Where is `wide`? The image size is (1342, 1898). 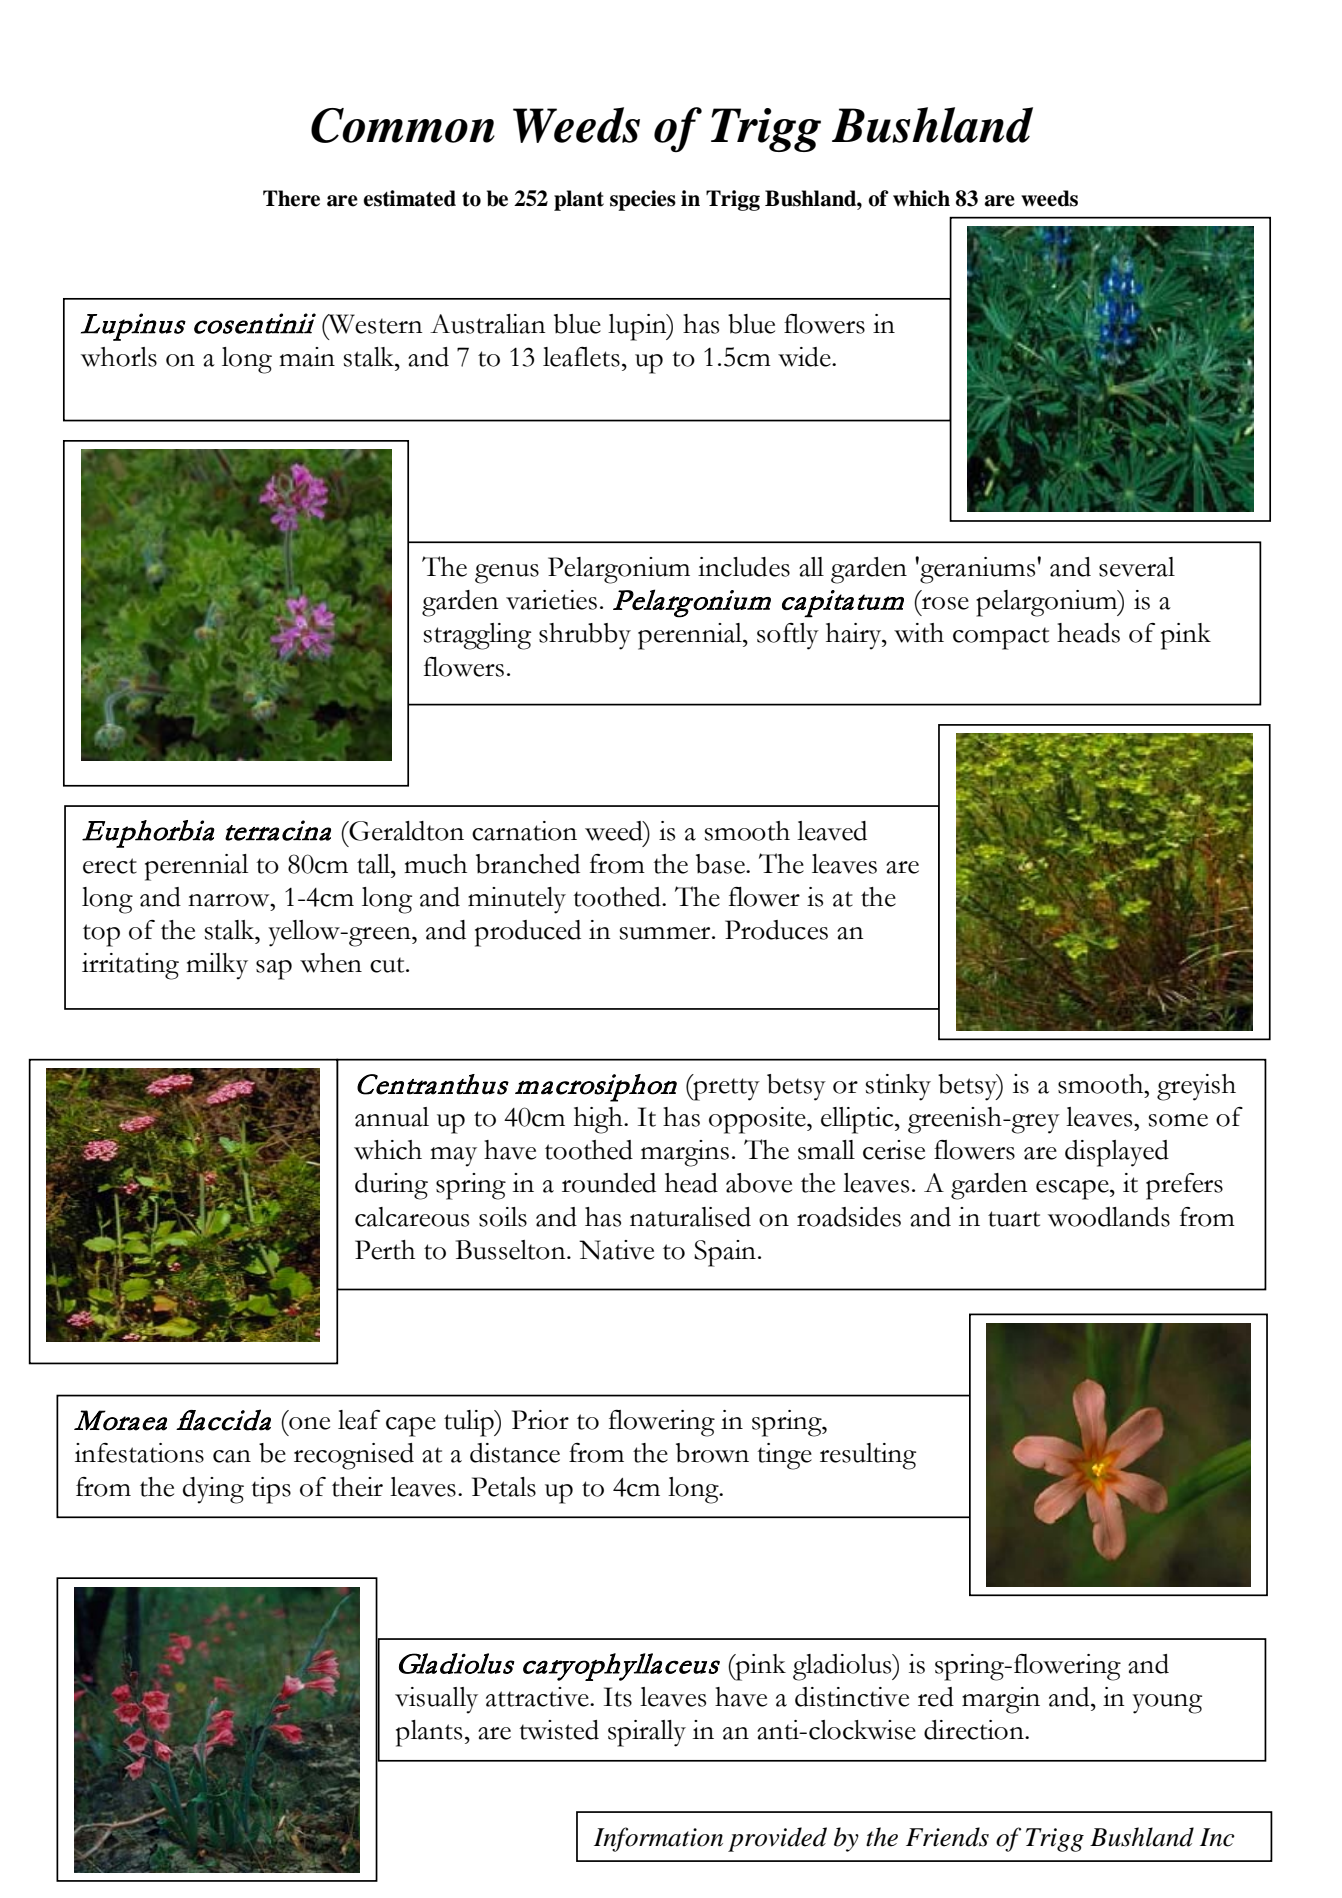
wide is located at coordinates (805, 357).
